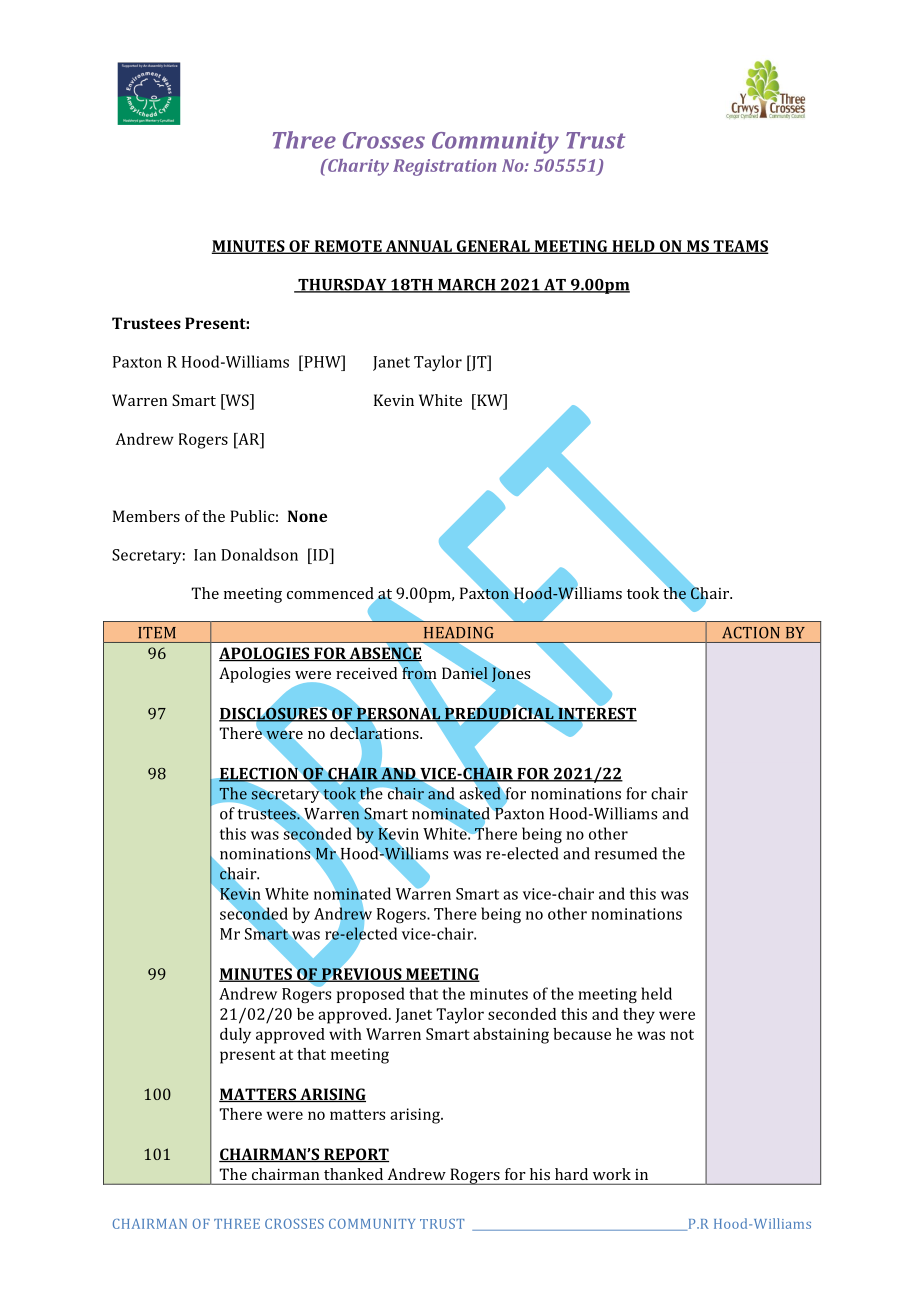  Describe the element at coordinates (459, 633) in the screenshot. I see `HEADING` at that location.
